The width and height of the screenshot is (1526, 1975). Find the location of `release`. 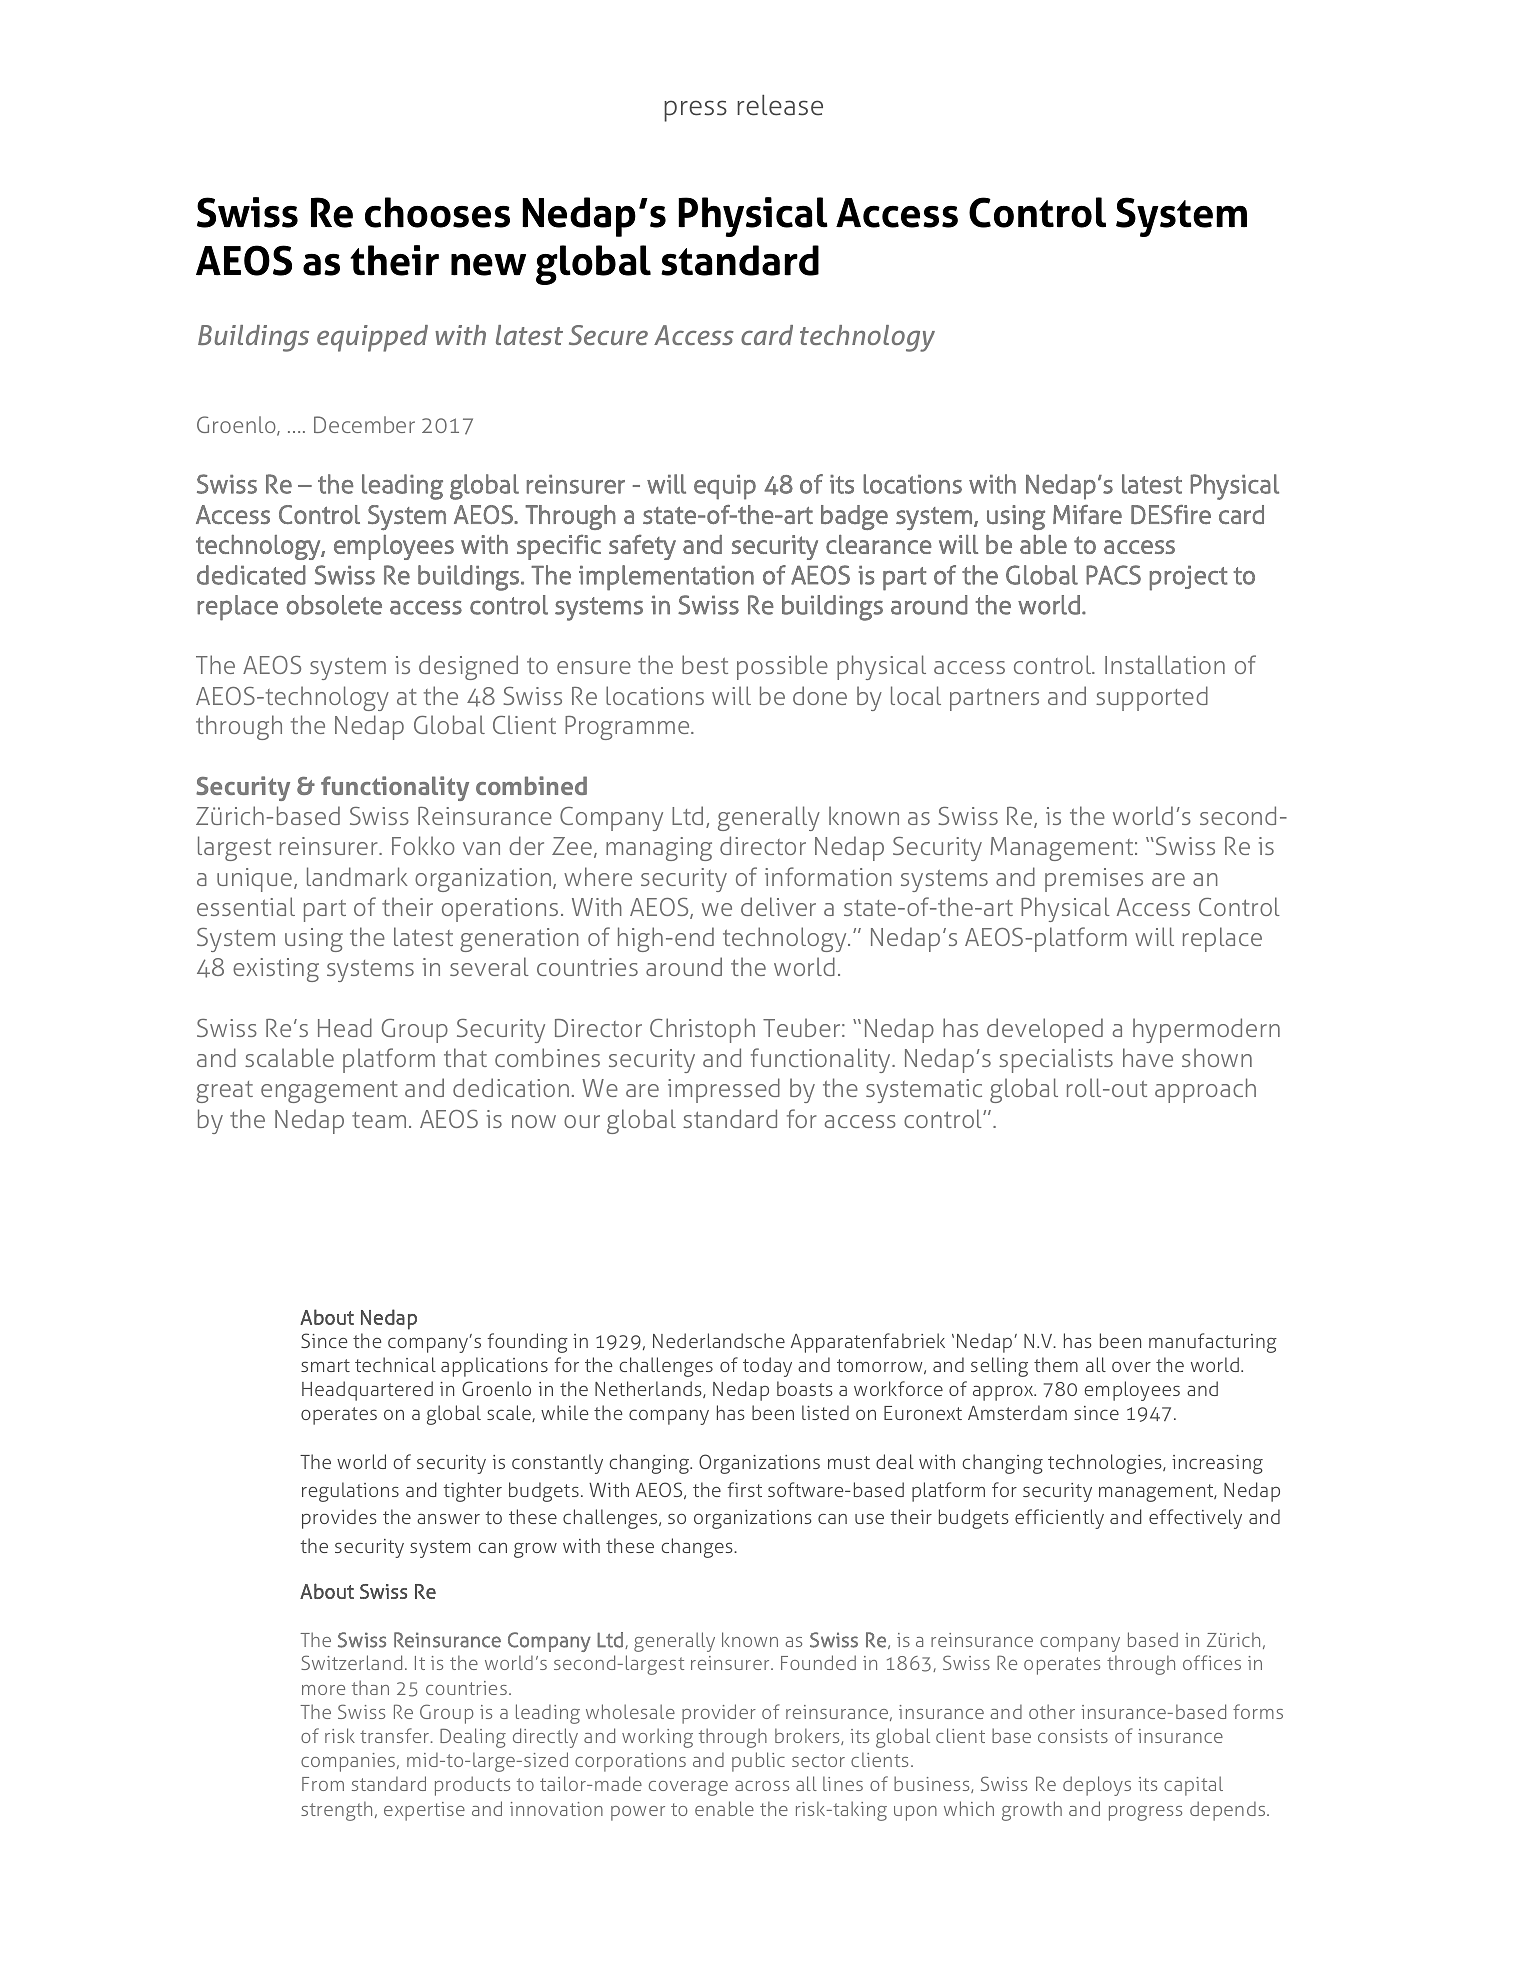

release is located at coordinates (780, 105).
